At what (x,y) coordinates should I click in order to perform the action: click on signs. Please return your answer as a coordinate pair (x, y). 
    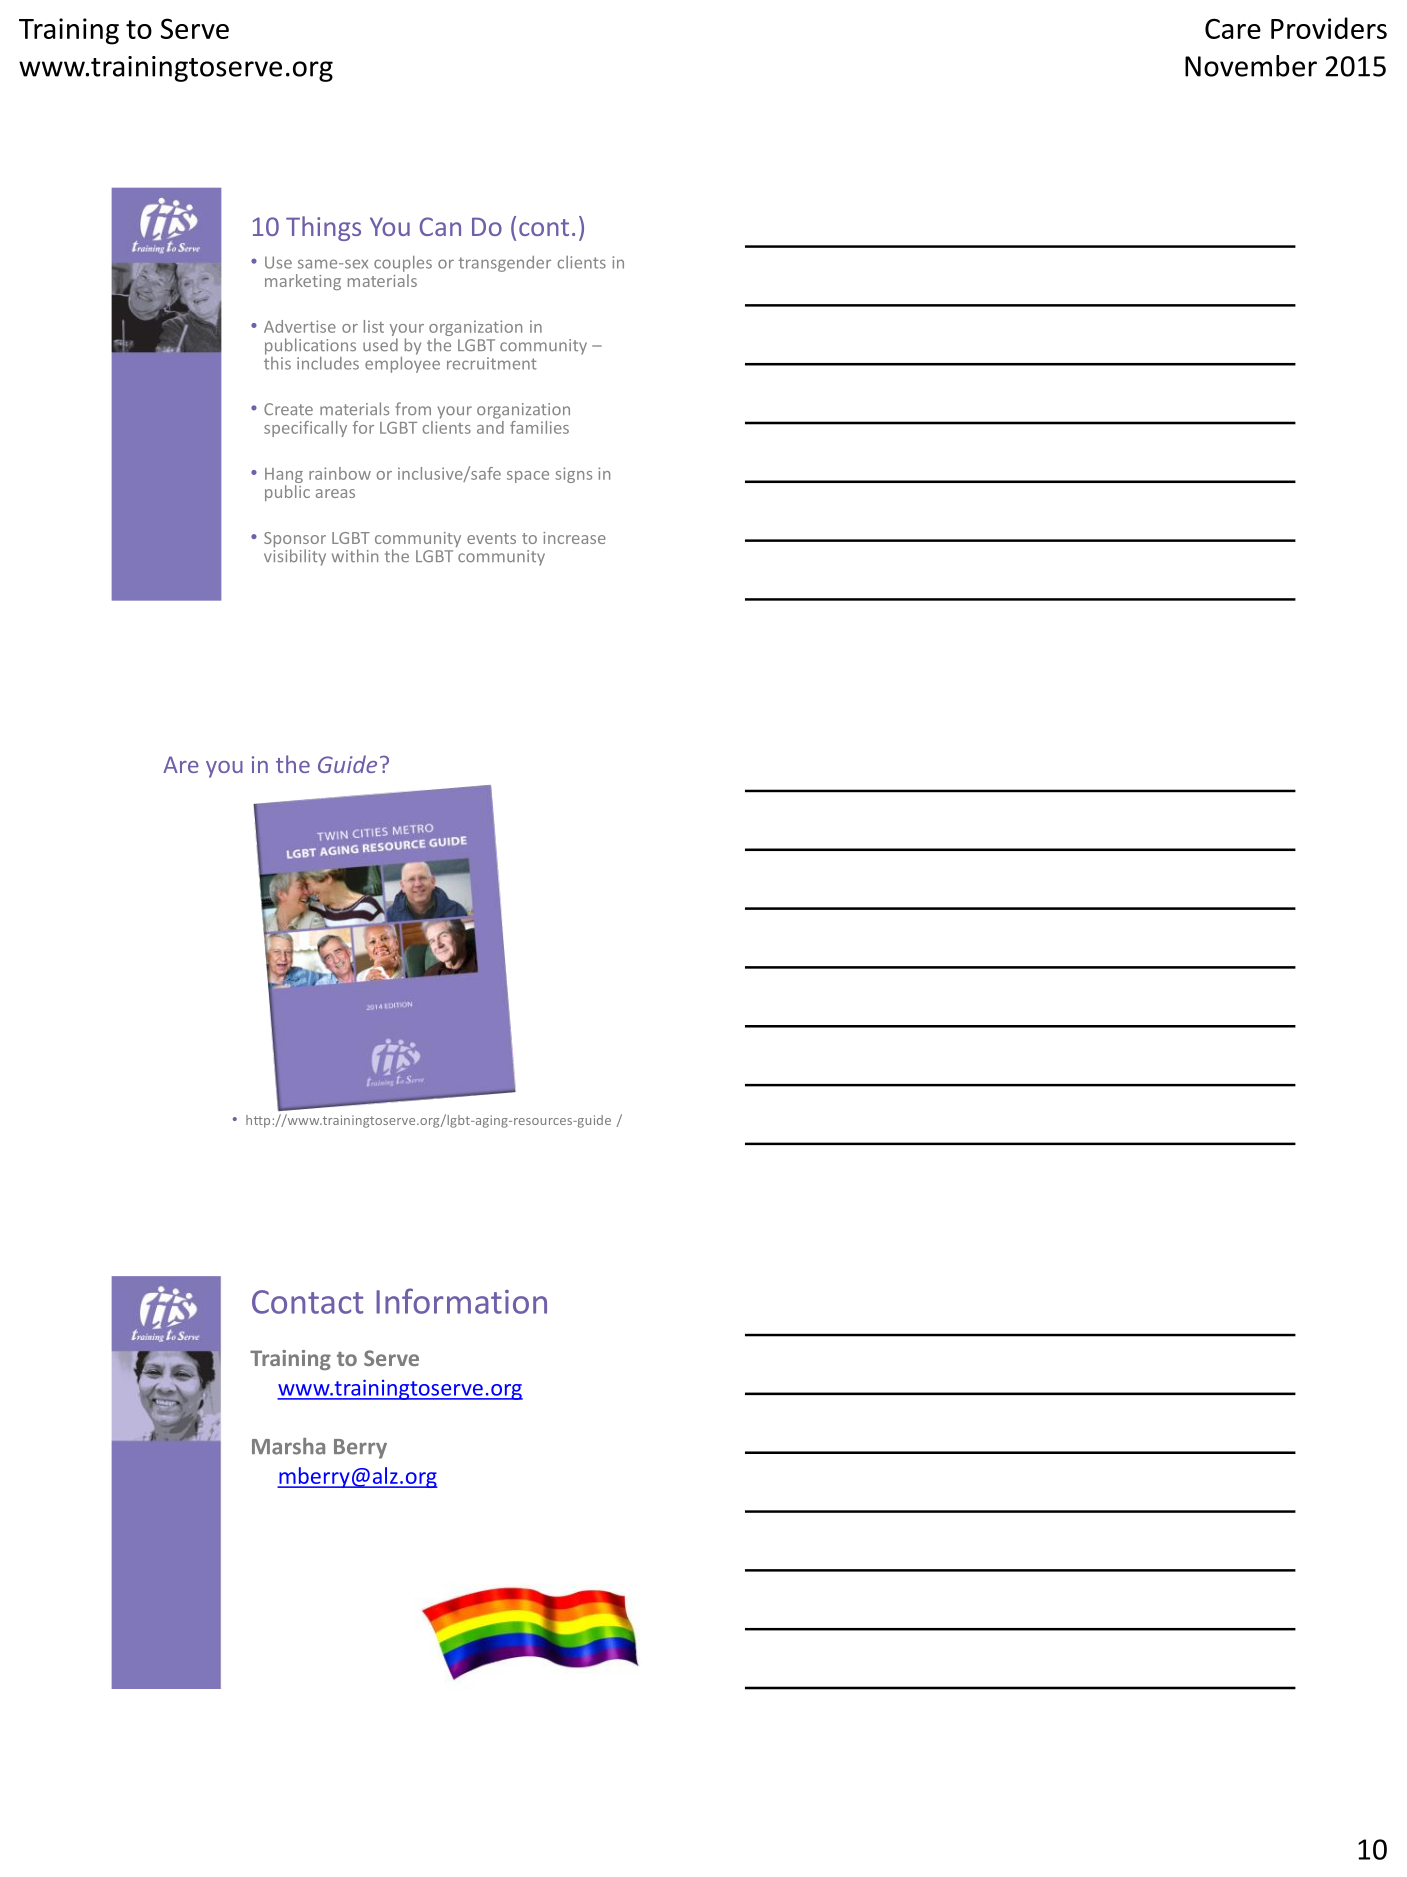
    Looking at the image, I should click on (573, 475).
